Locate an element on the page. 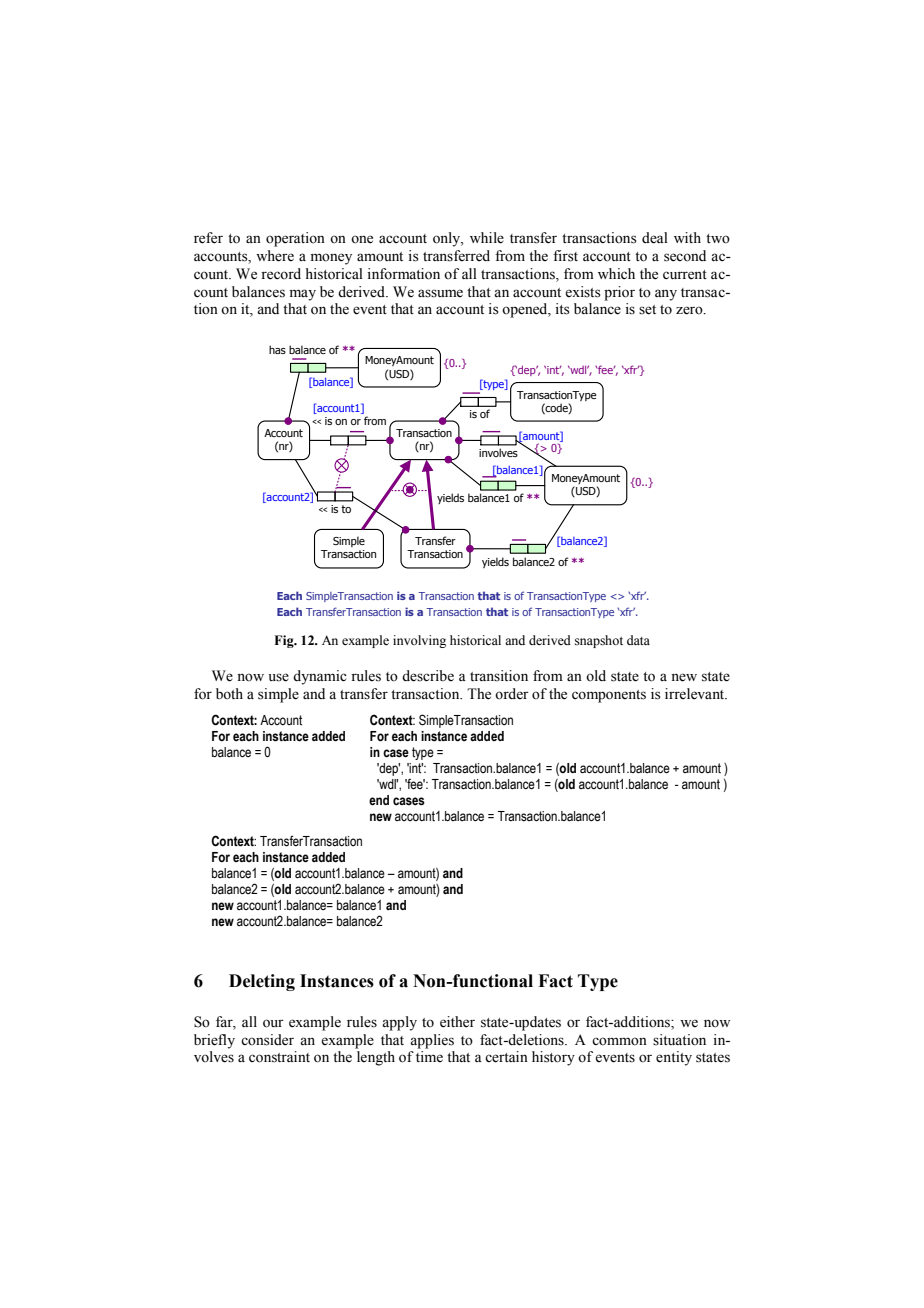 This page has height=1308, width=924. set is located at coordinates (647, 310).
